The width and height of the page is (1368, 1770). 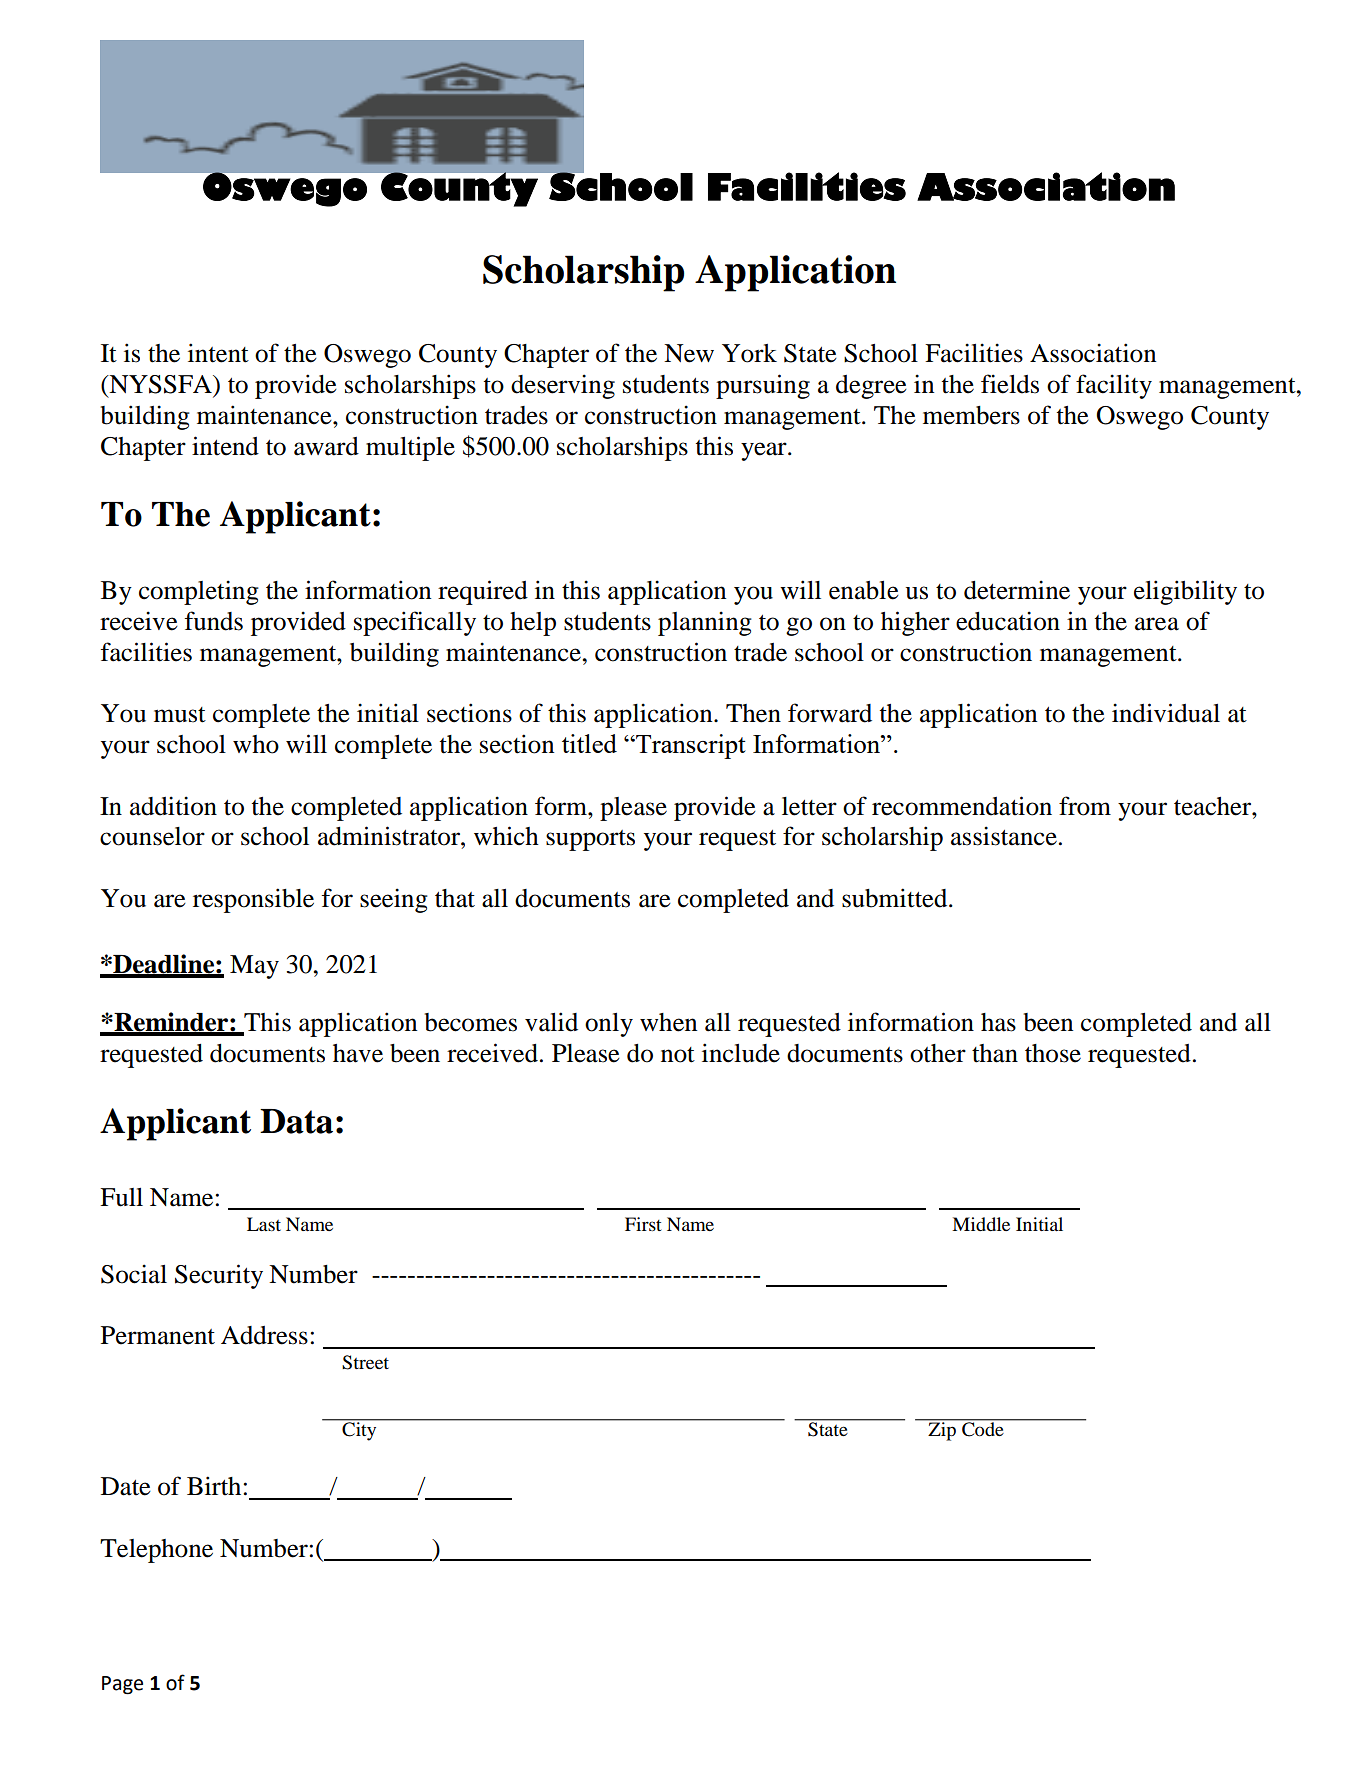 What do you see at coordinates (218, 353) in the page?
I see `intent` at bounding box center [218, 353].
